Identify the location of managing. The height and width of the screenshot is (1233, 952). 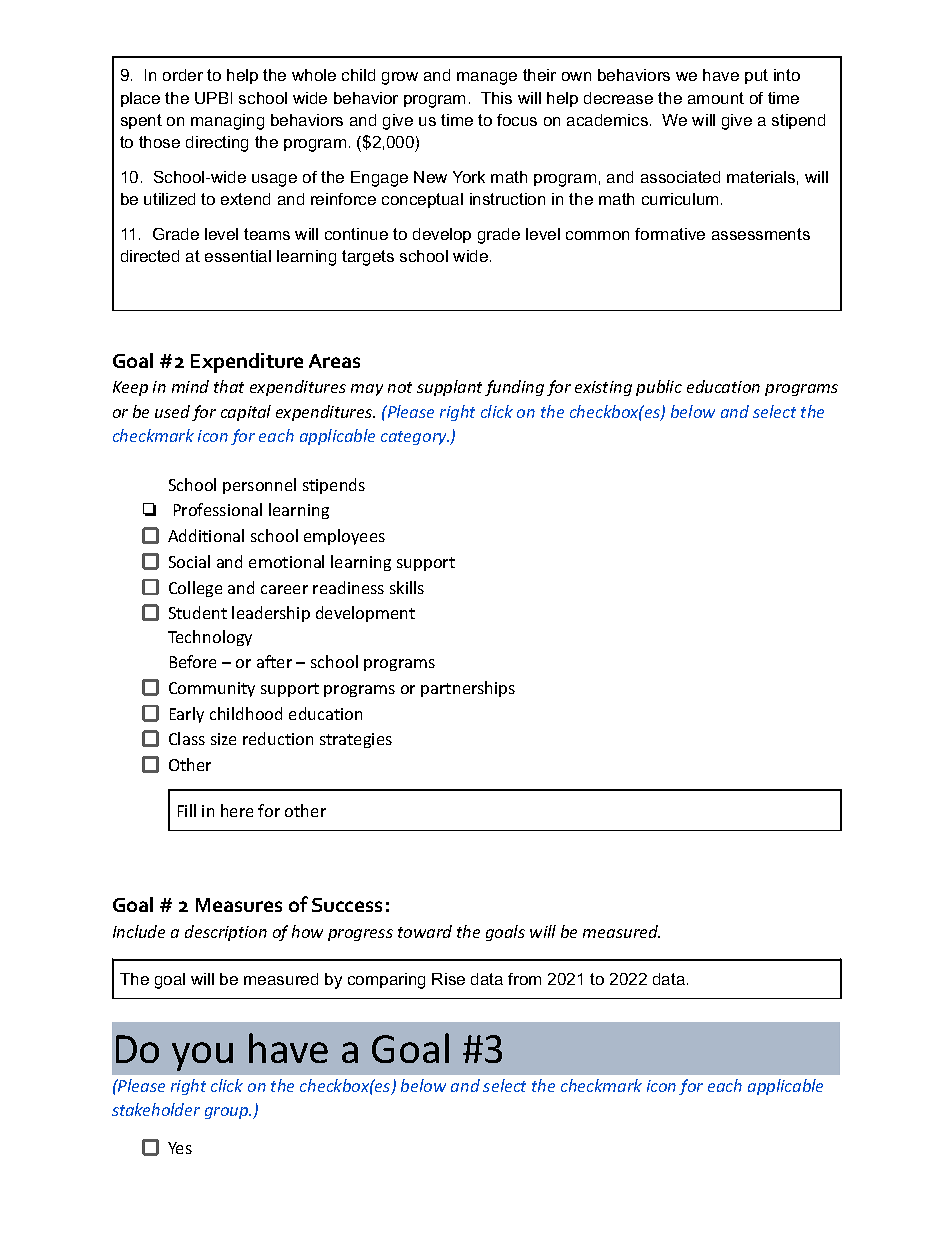
(227, 122).
